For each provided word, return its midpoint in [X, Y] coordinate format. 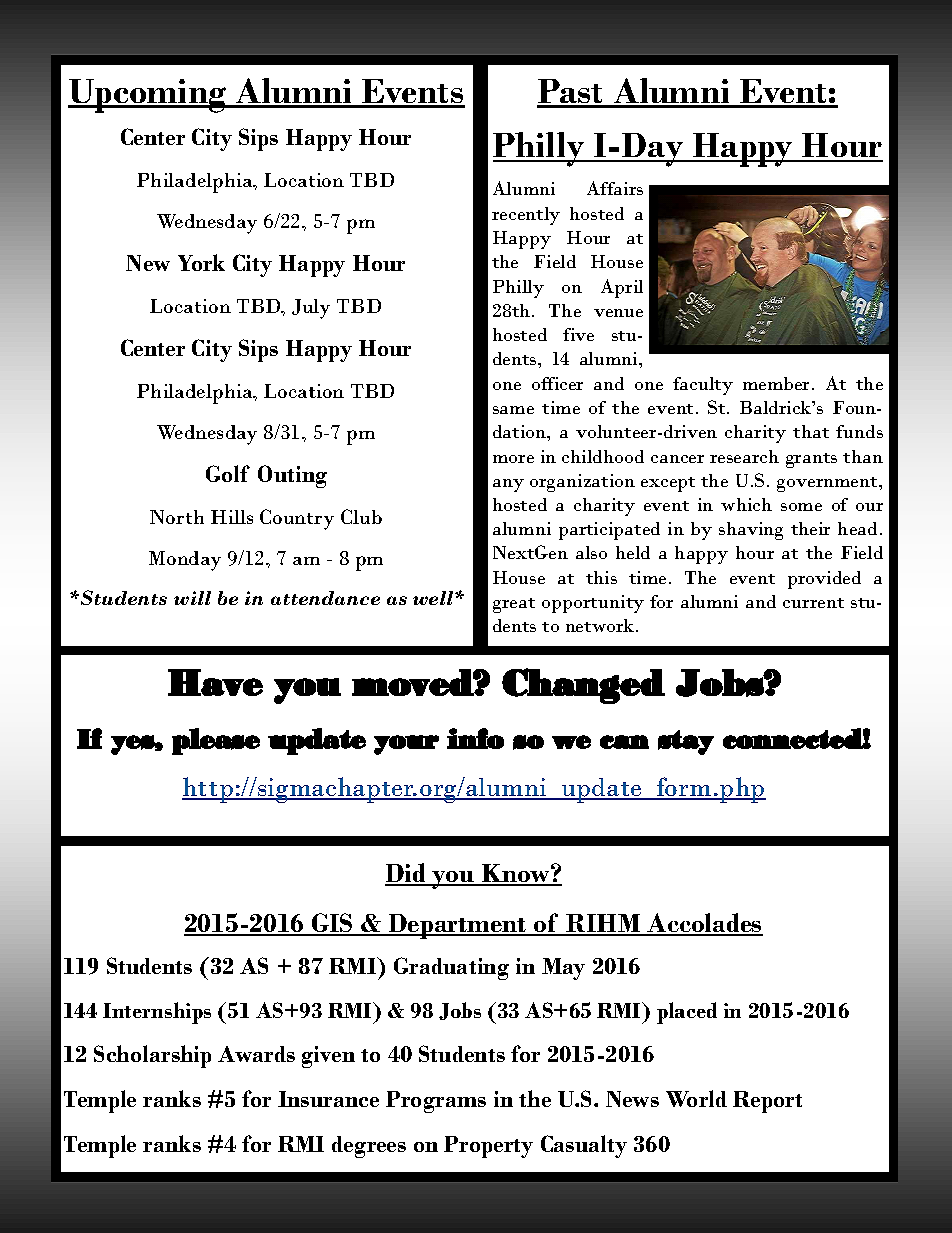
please [216, 741]
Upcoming [148, 96]
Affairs [615, 188]
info [475, 738]
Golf [228, 473]
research [744, 456]
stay [686, 742]
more [513, 459]
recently [526, 216]
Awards [256, 1054]
